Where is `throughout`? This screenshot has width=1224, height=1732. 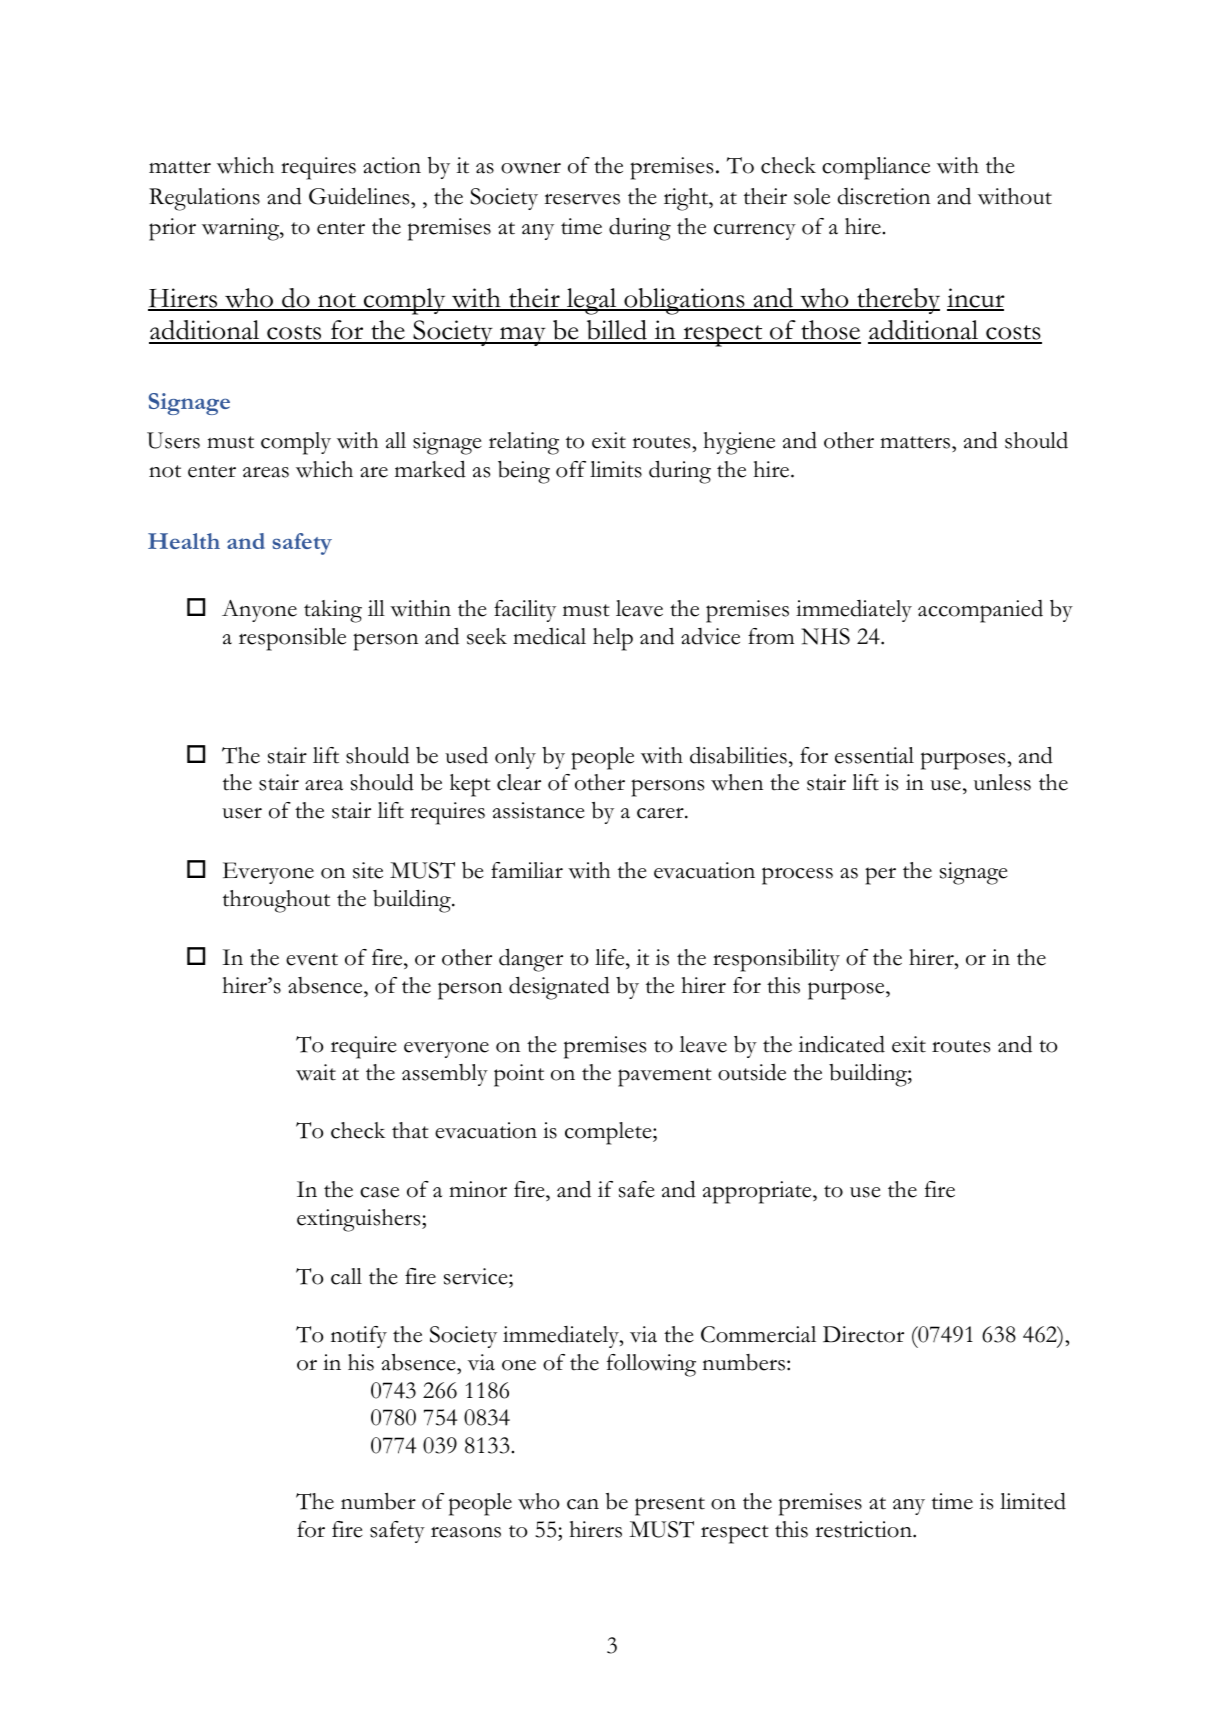
throughout is located at coordinates (276, 901).
